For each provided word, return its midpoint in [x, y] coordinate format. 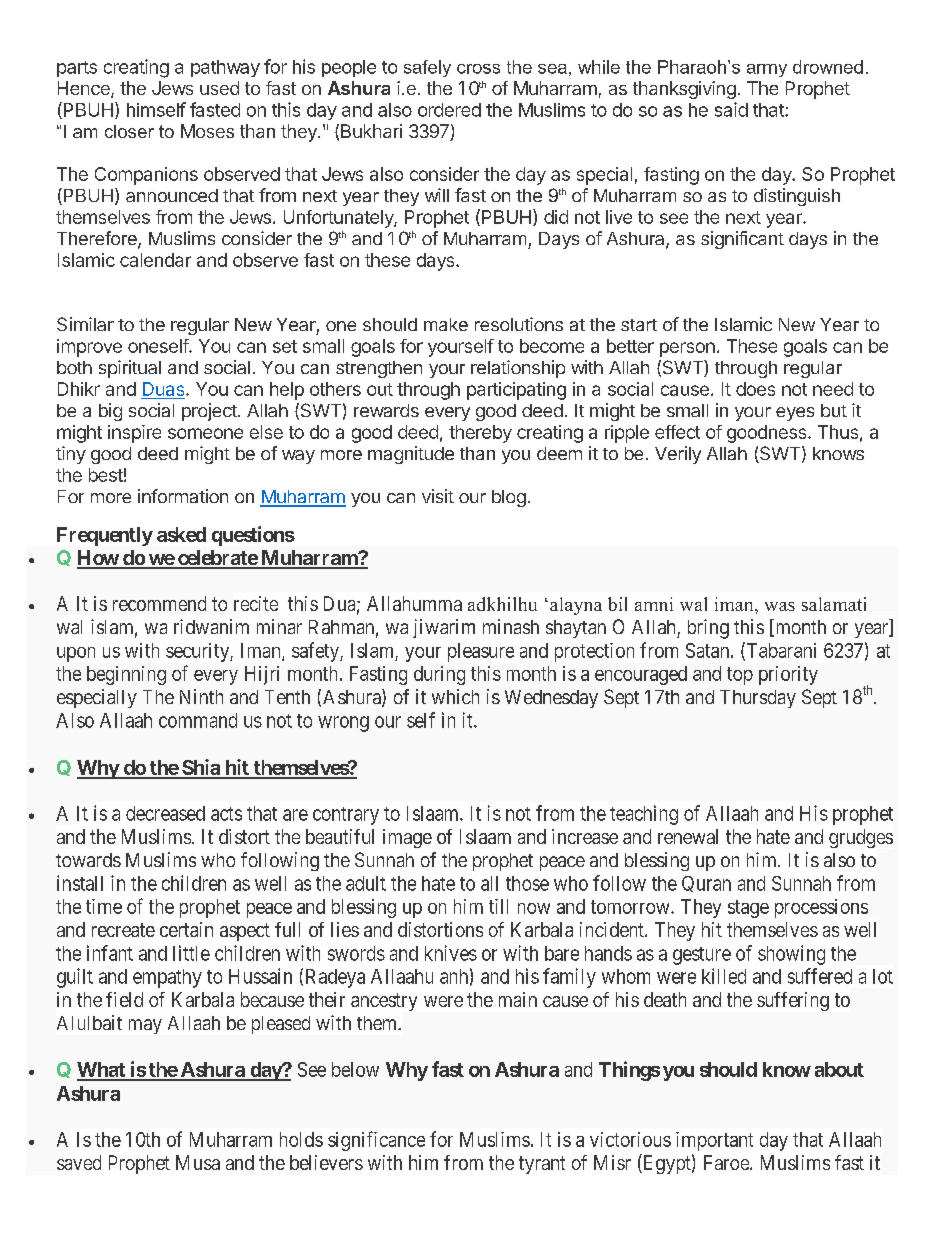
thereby [480, 434]
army [767, 70]
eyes [795, 414]
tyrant [542, 1165]
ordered [449, 110]
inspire [134, 434]
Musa [198, 1162]
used [219, 88]
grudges [861, 838]
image [407, 838]
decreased [165, 813]
